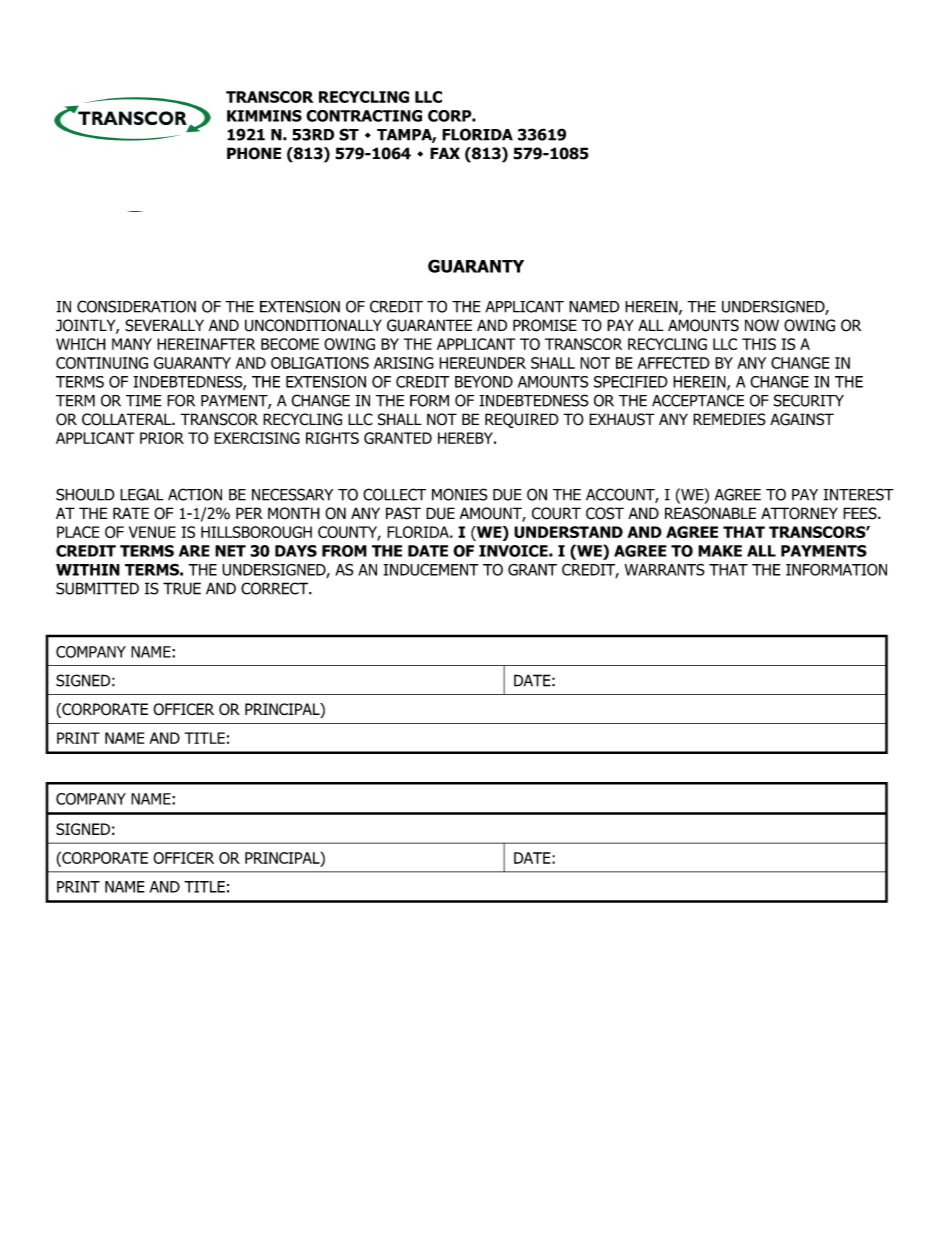  Describe the element at coordinates (762, 325) in the page. I see `NOW` at that location.
